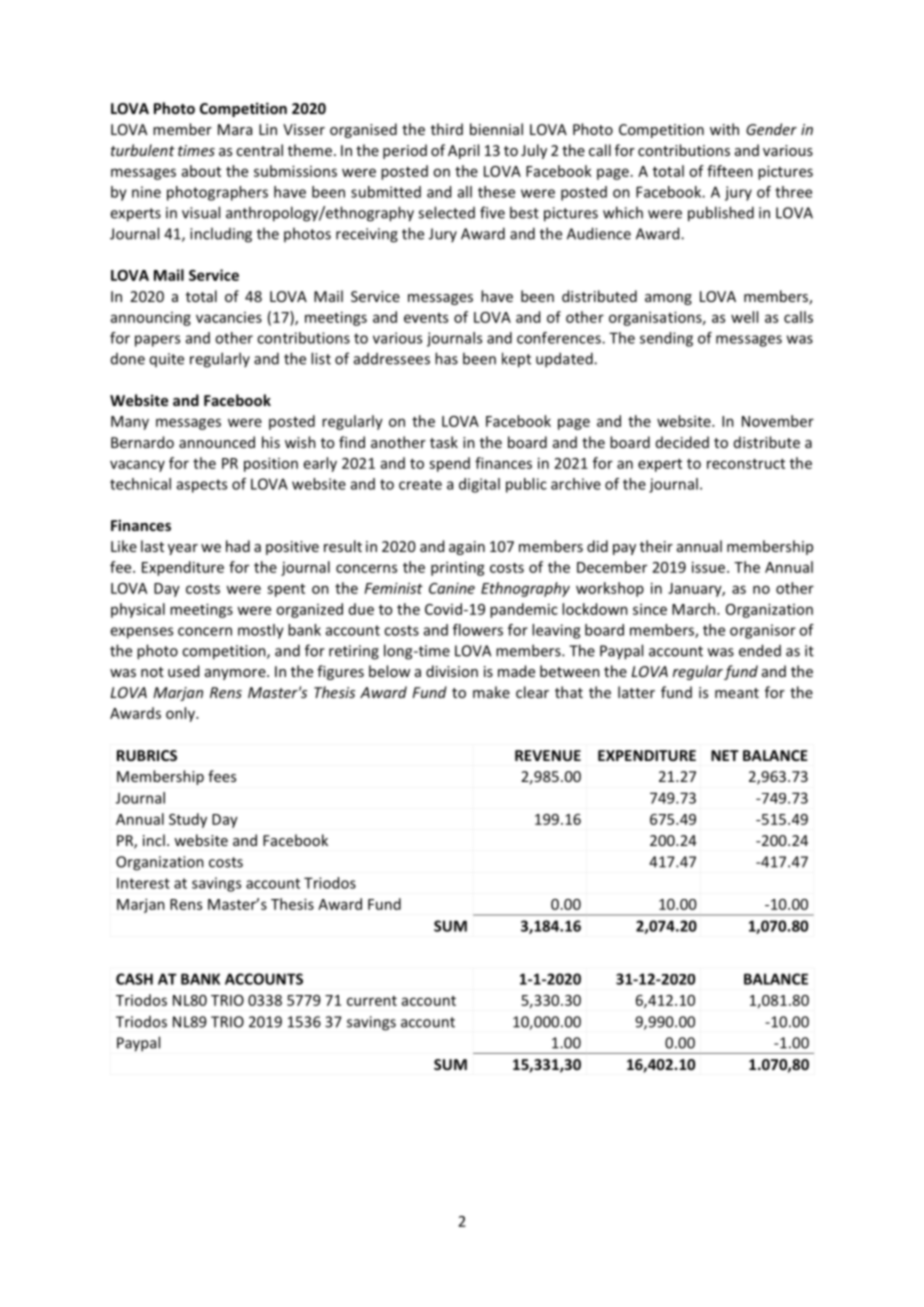 The height and width of the page is (1307, 924). Describe the element at coordinates (134, 979) in the page. I see `CASH` at that location.
